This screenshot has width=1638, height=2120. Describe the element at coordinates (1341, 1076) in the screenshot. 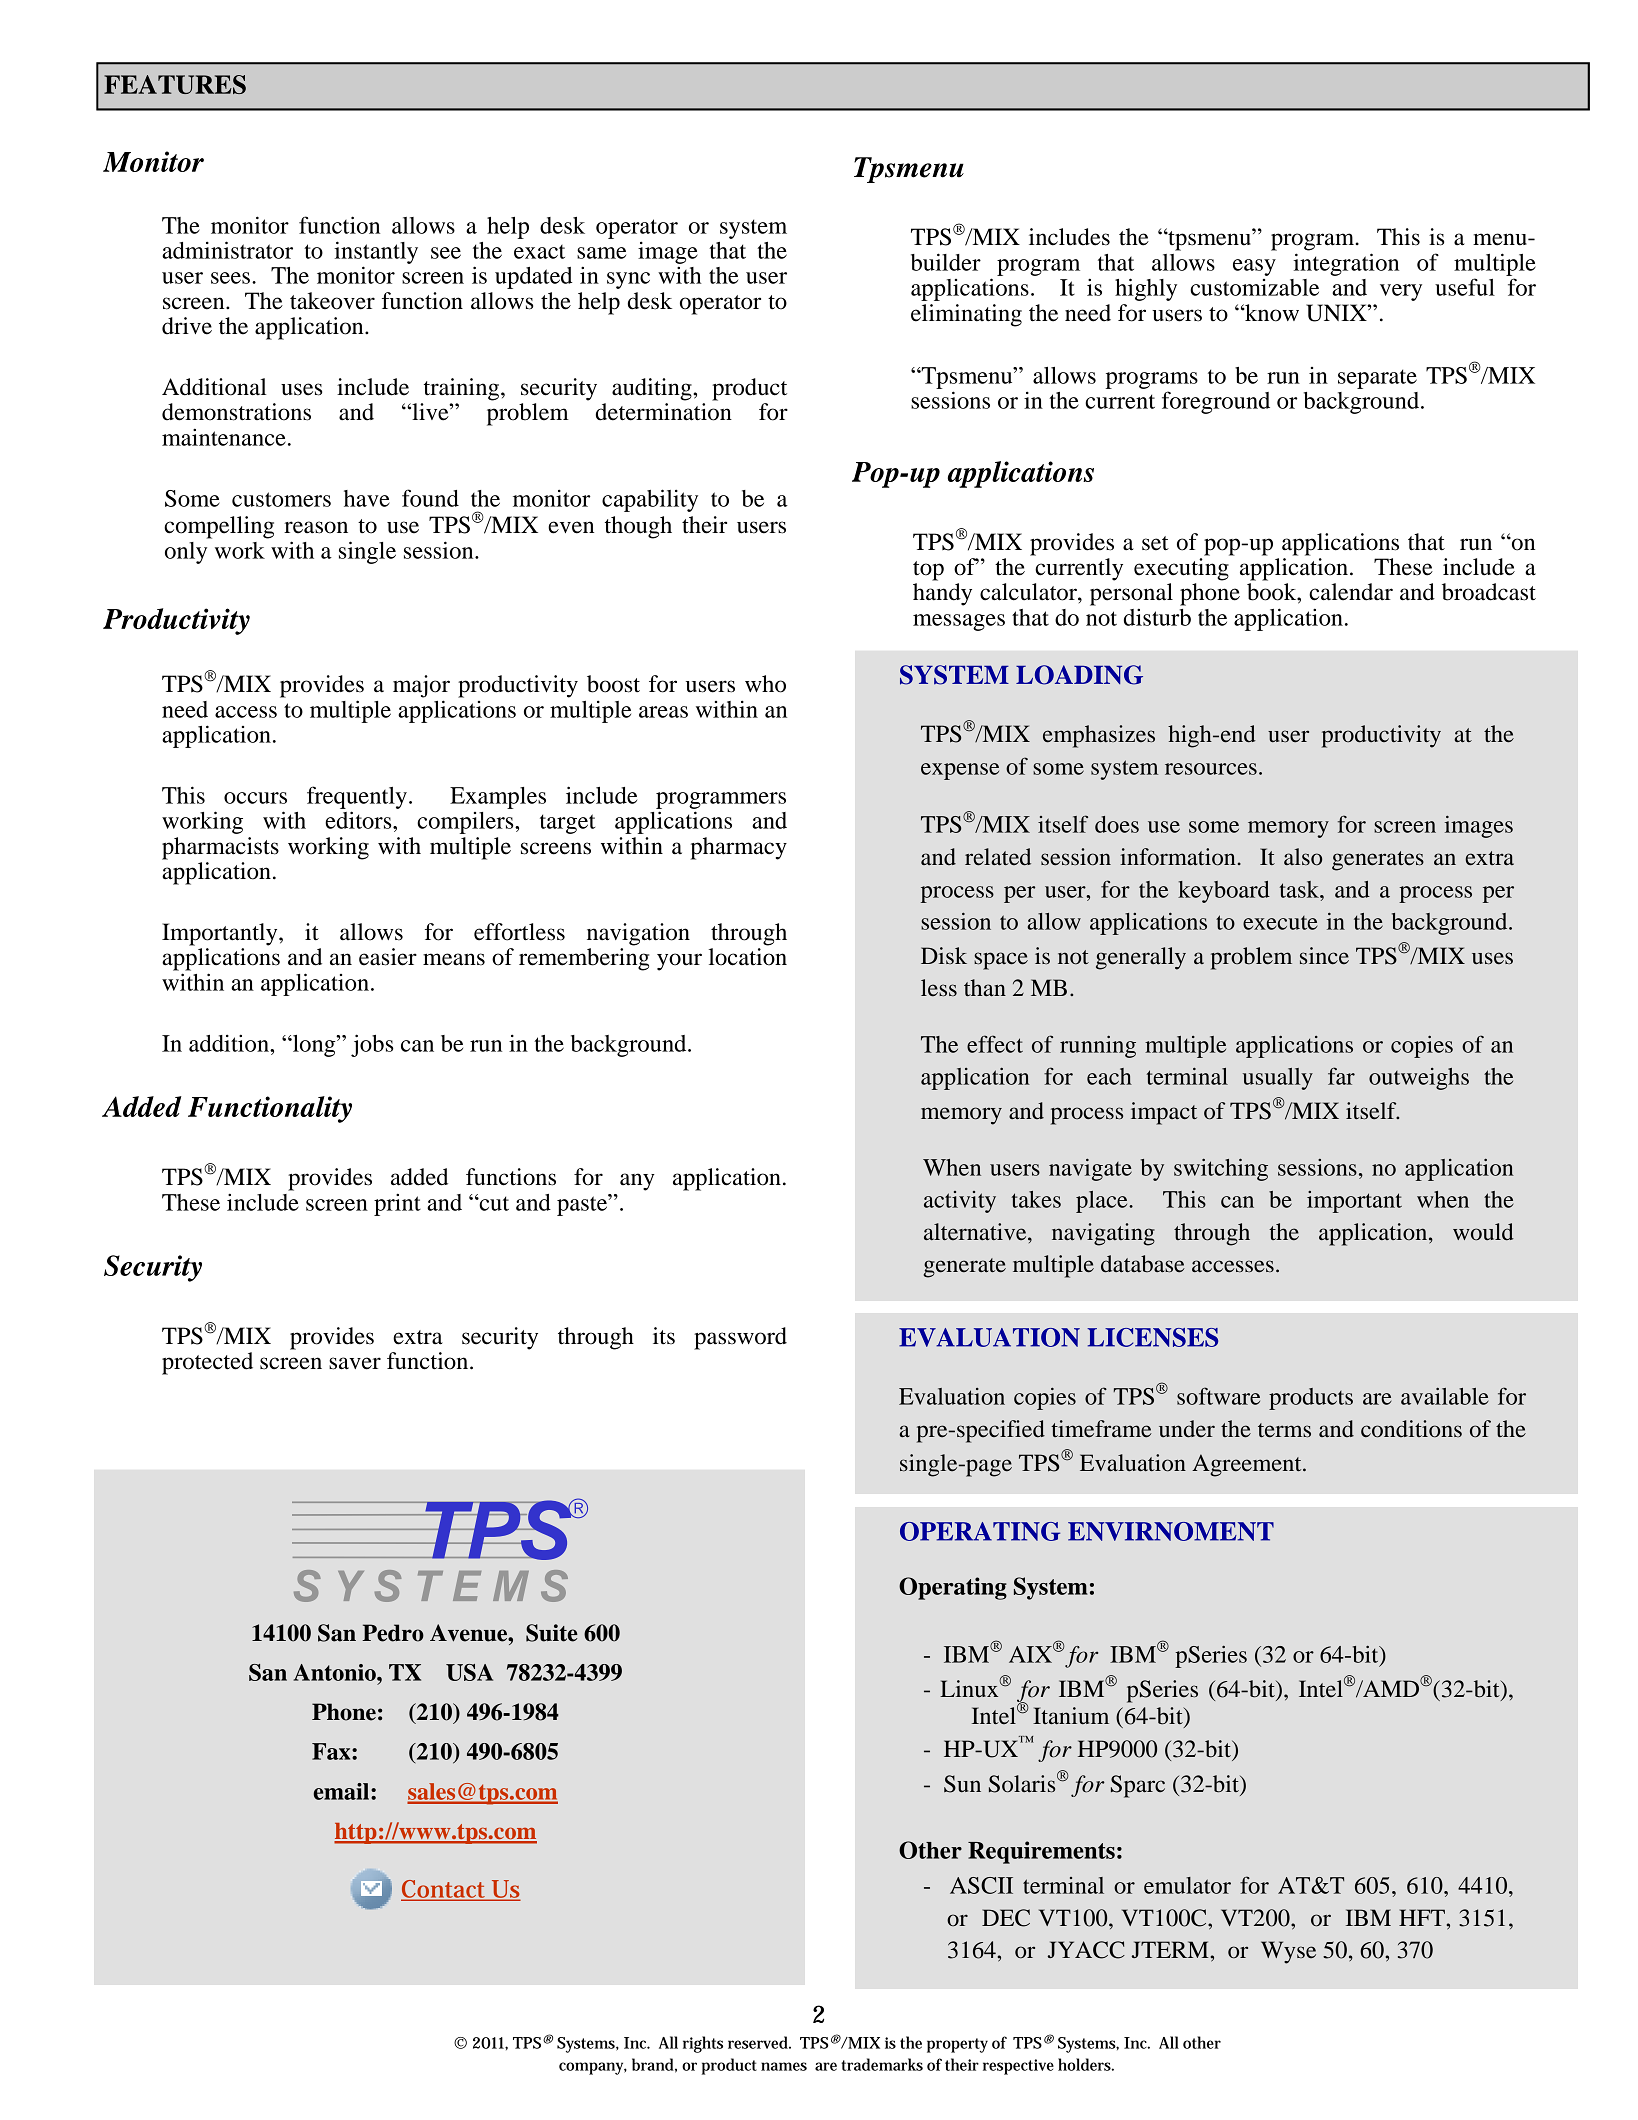

I see `far` at that location.
